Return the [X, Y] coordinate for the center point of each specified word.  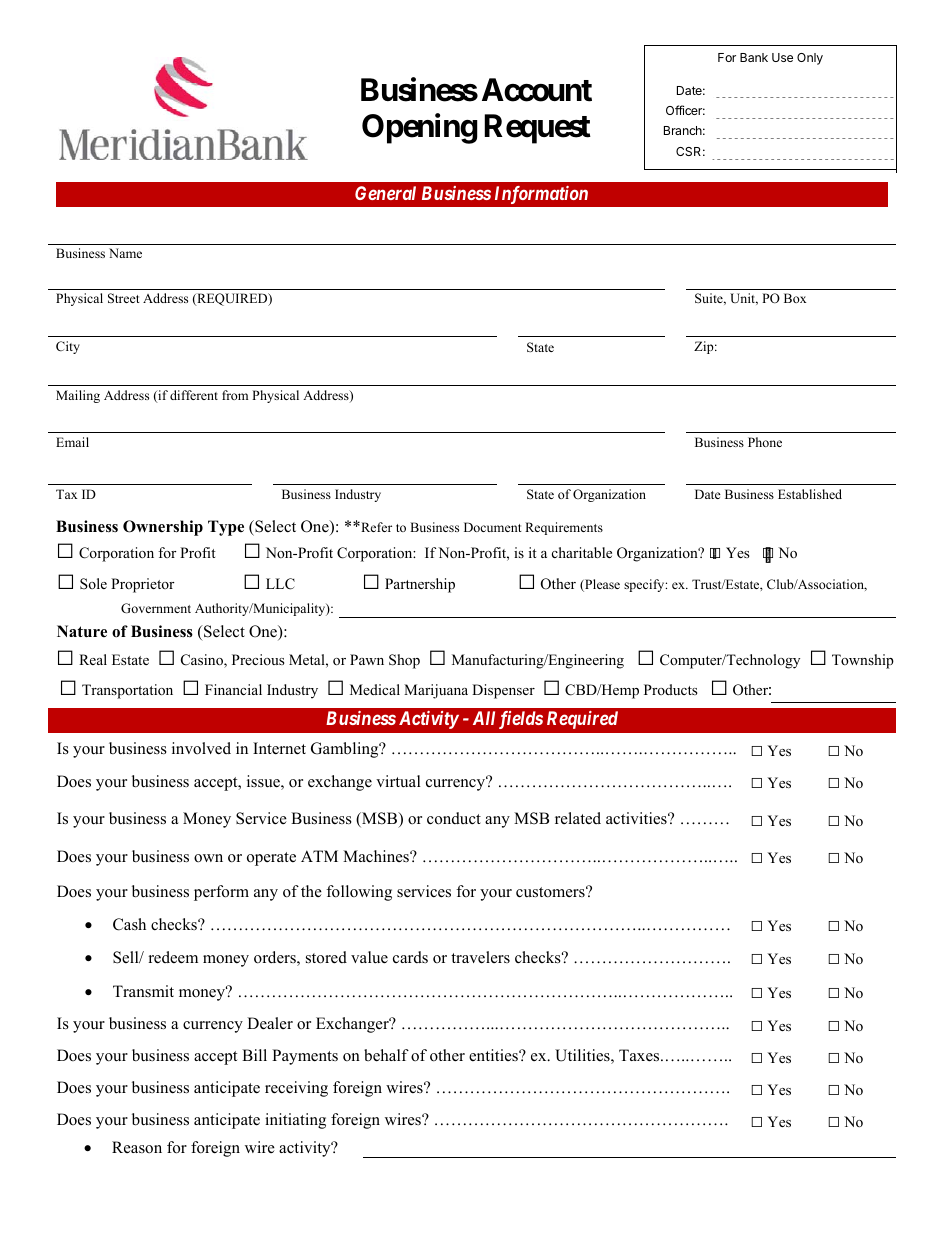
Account [537, 90]
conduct [454, 818]
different [194, 395]
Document [493, 527]
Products [671, 689]
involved [201, 748]
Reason [137, 1147]
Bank [754, 57]
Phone [765, 442]
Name [125, 253]
